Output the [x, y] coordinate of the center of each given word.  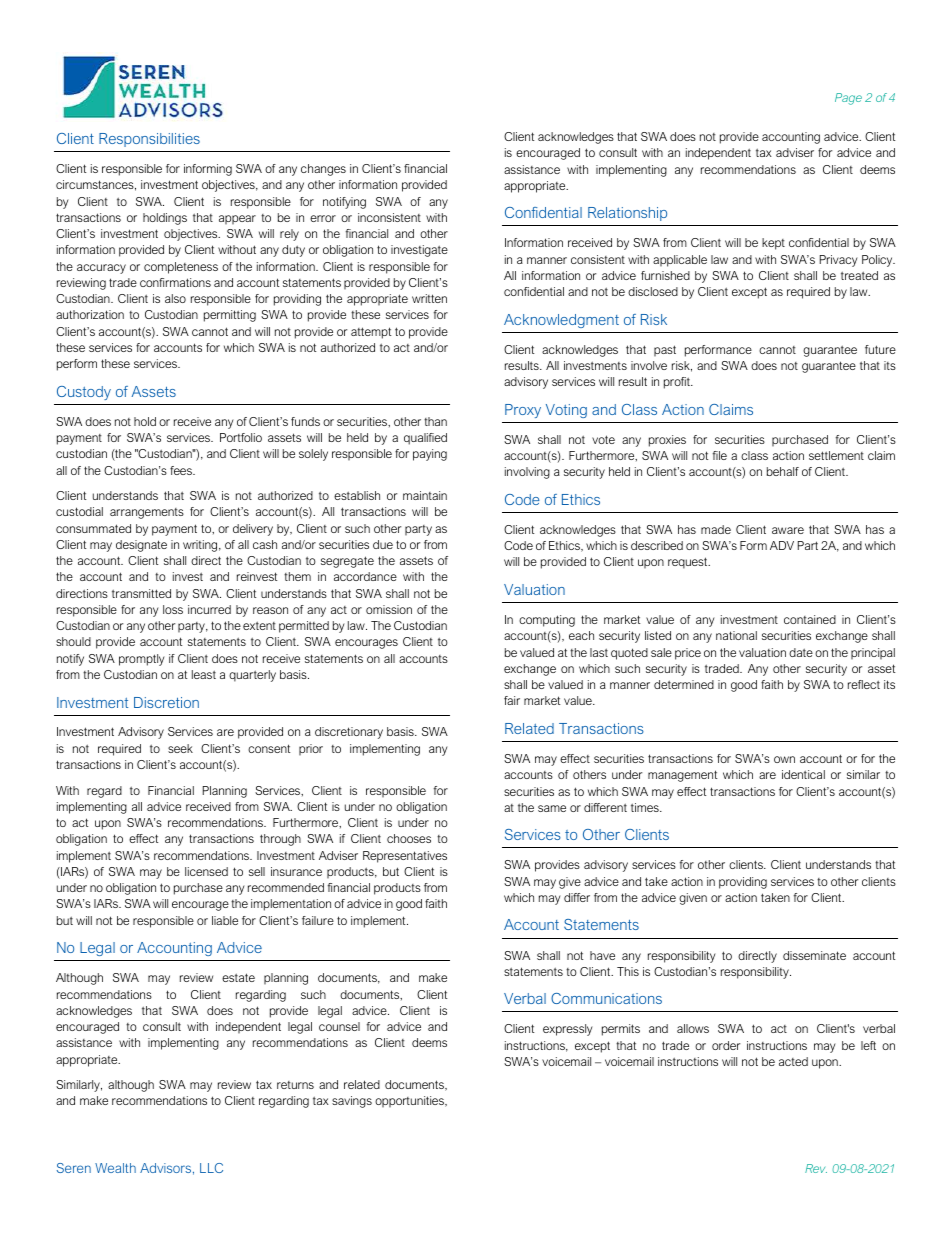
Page [848, 99]
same [552, 808]
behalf [783, 471]
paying [430, 455]
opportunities [410, 1101]
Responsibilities [149, 140]
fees [182, 470]
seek [180, 748]
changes [323, 170]
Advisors [165, 1168]
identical [803, 774]
